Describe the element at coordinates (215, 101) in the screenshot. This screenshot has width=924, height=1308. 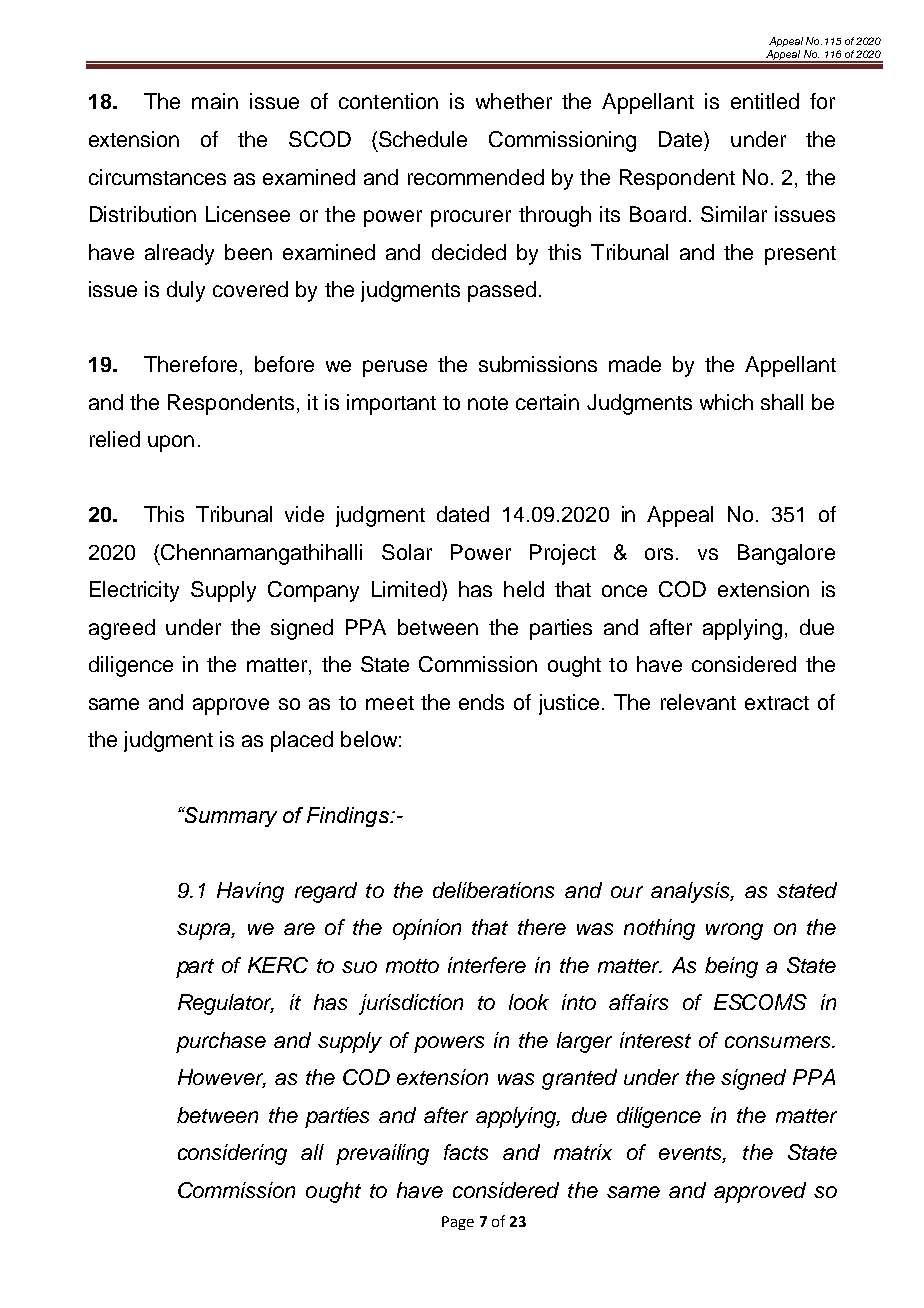
I see `main` at that location.
